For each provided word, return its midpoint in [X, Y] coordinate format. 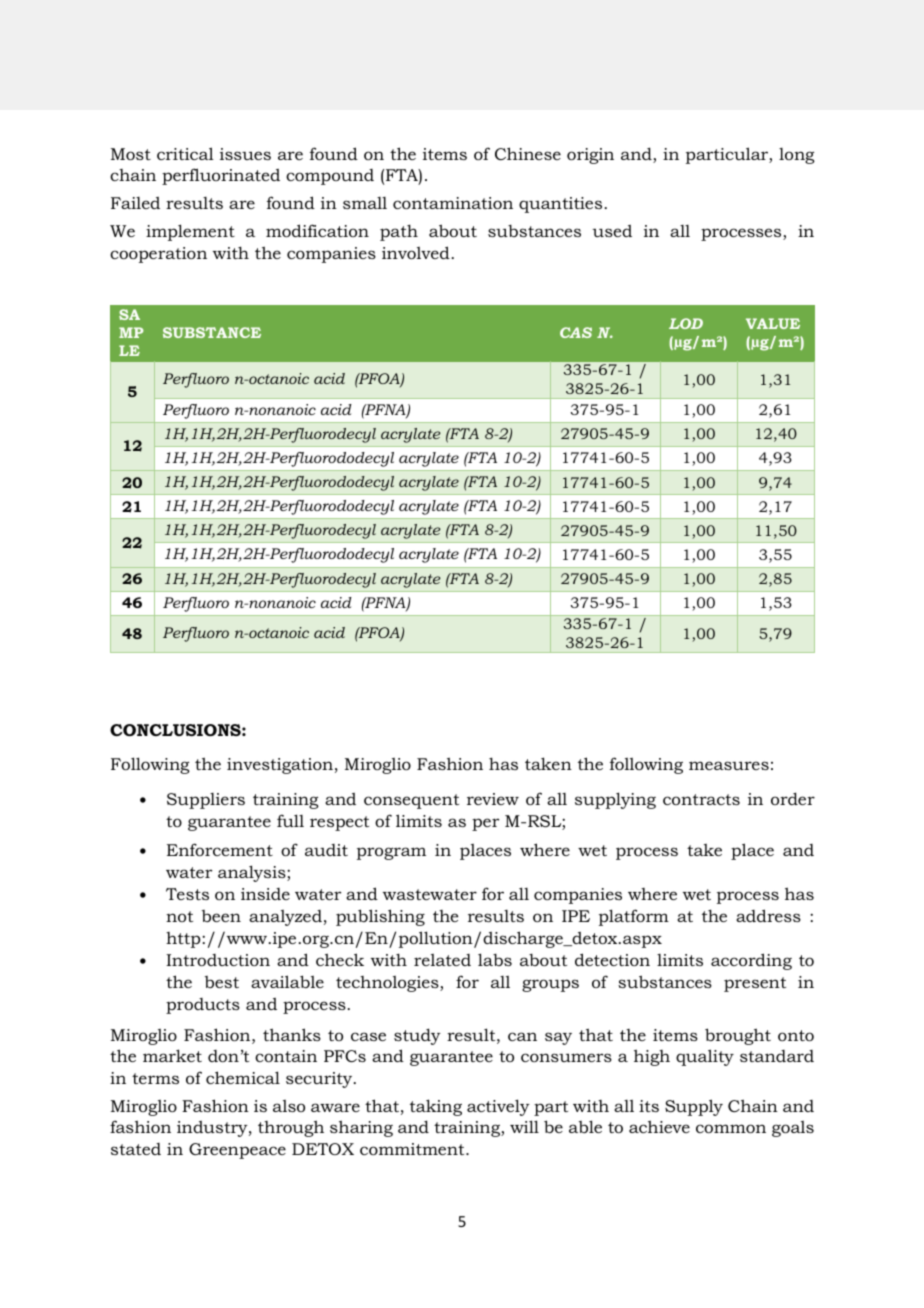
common [731, 1128]
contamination [453, 203]
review [493, 799]
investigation [280, 766]
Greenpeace [237, 1151]
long [797, 156]
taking [436, 1107]
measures [729, 765]
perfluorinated [221, 176]
